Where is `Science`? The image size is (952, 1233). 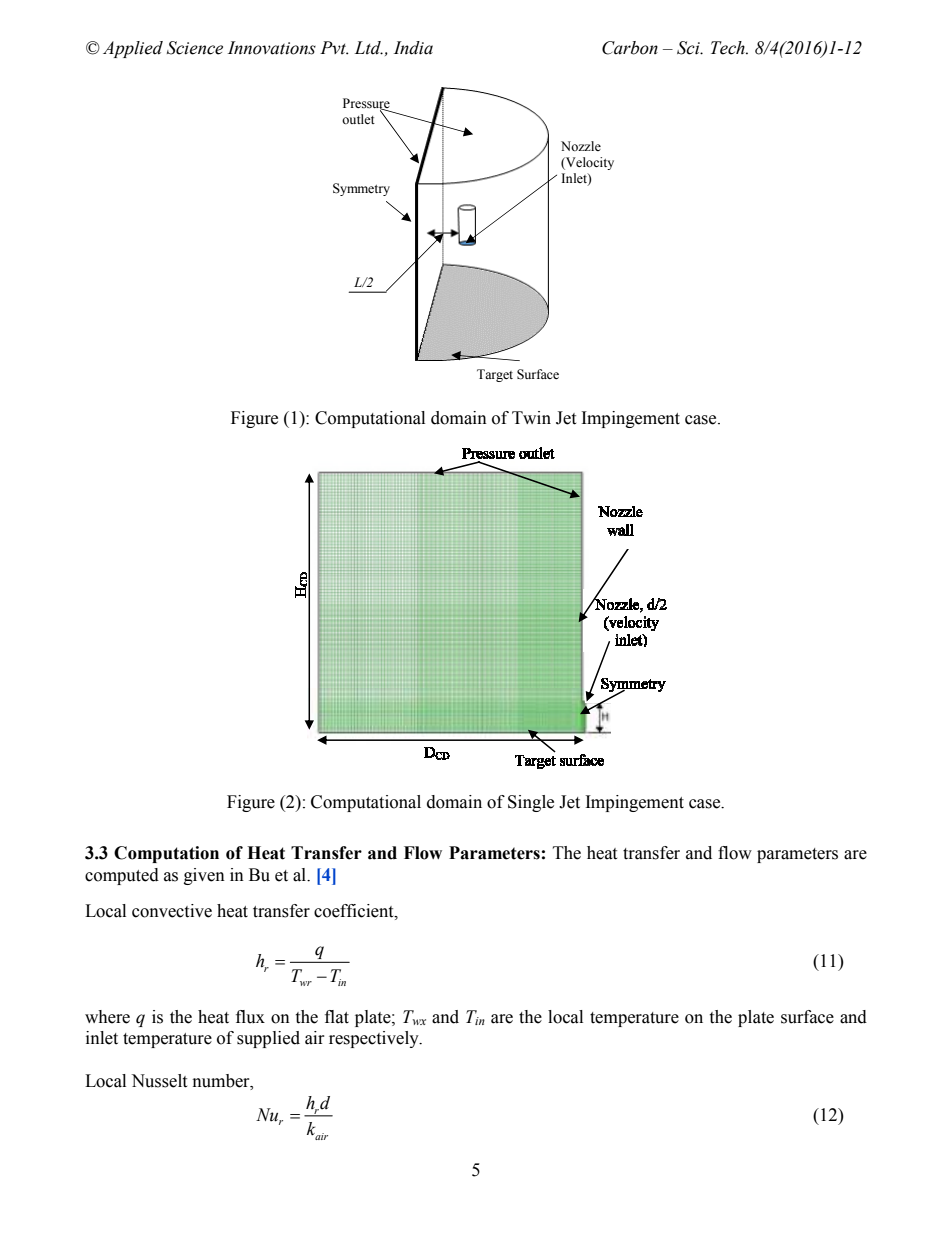 Science is located at coordinates (195, 48).
